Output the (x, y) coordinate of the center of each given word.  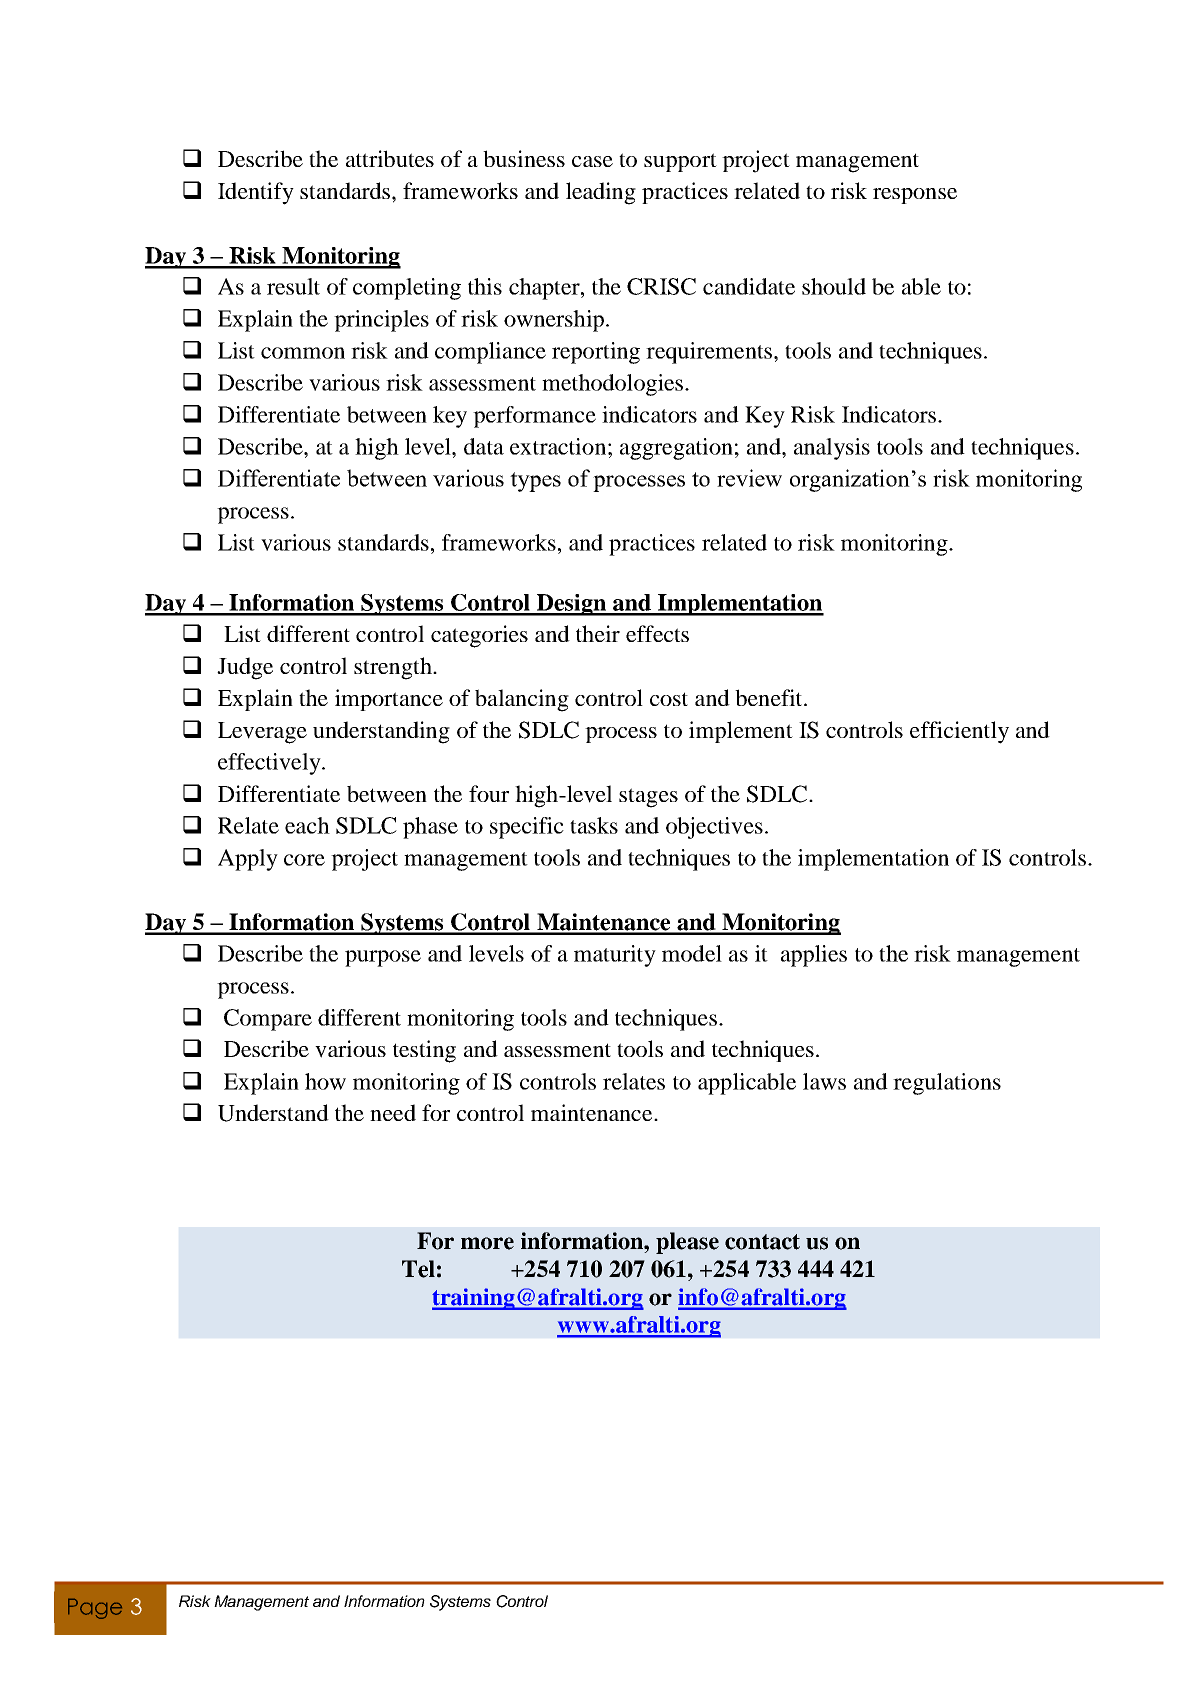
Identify (256, 193)
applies (814, 956)
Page (95, 1609)
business (524, 158)
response (915, 196)
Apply (248, 860)
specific (527, 828)
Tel (418, 1269)
